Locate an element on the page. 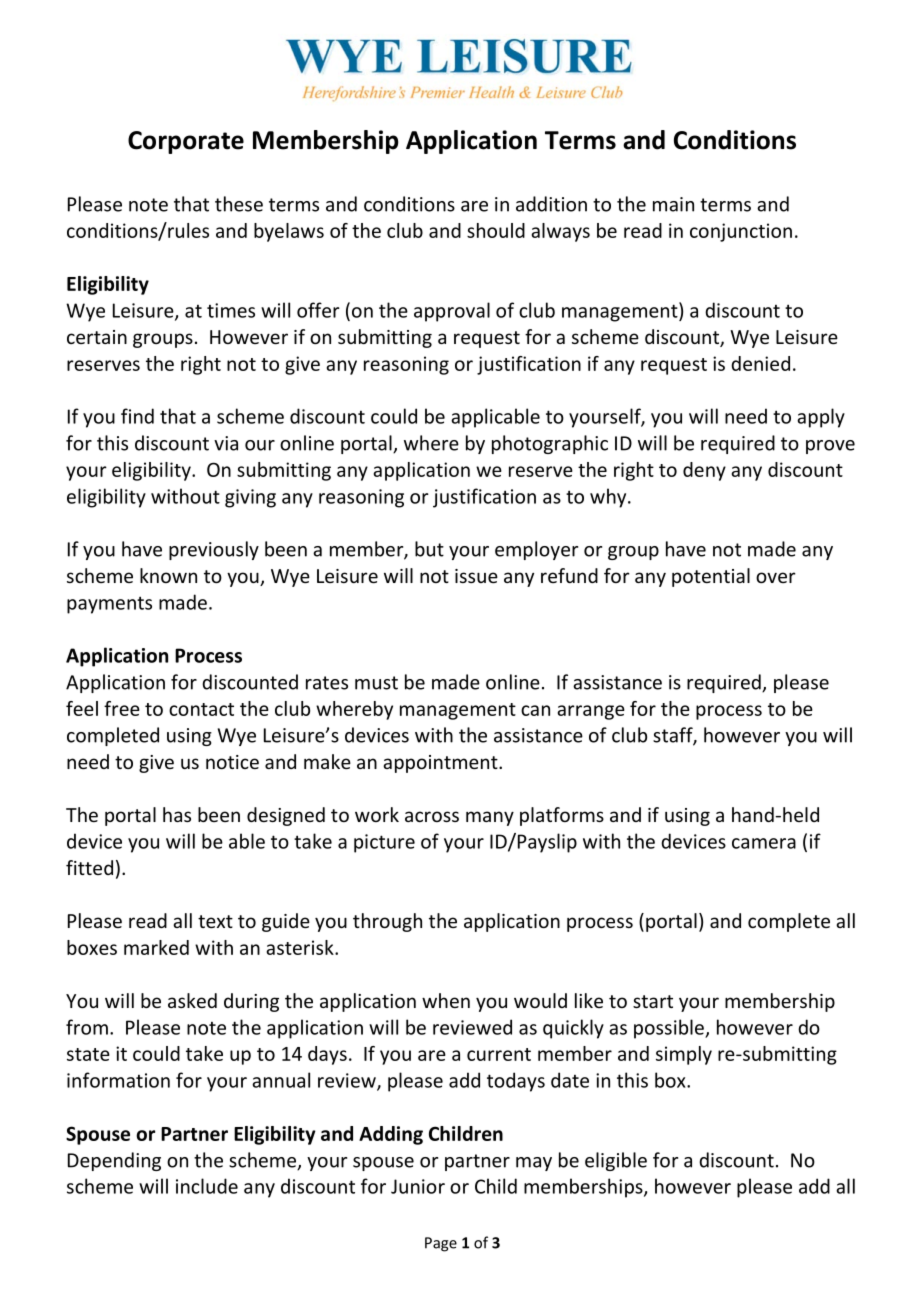 Image resolution: width=924 pixels, height=1308 pixels. arrange is located at coordinates (591, 712).
